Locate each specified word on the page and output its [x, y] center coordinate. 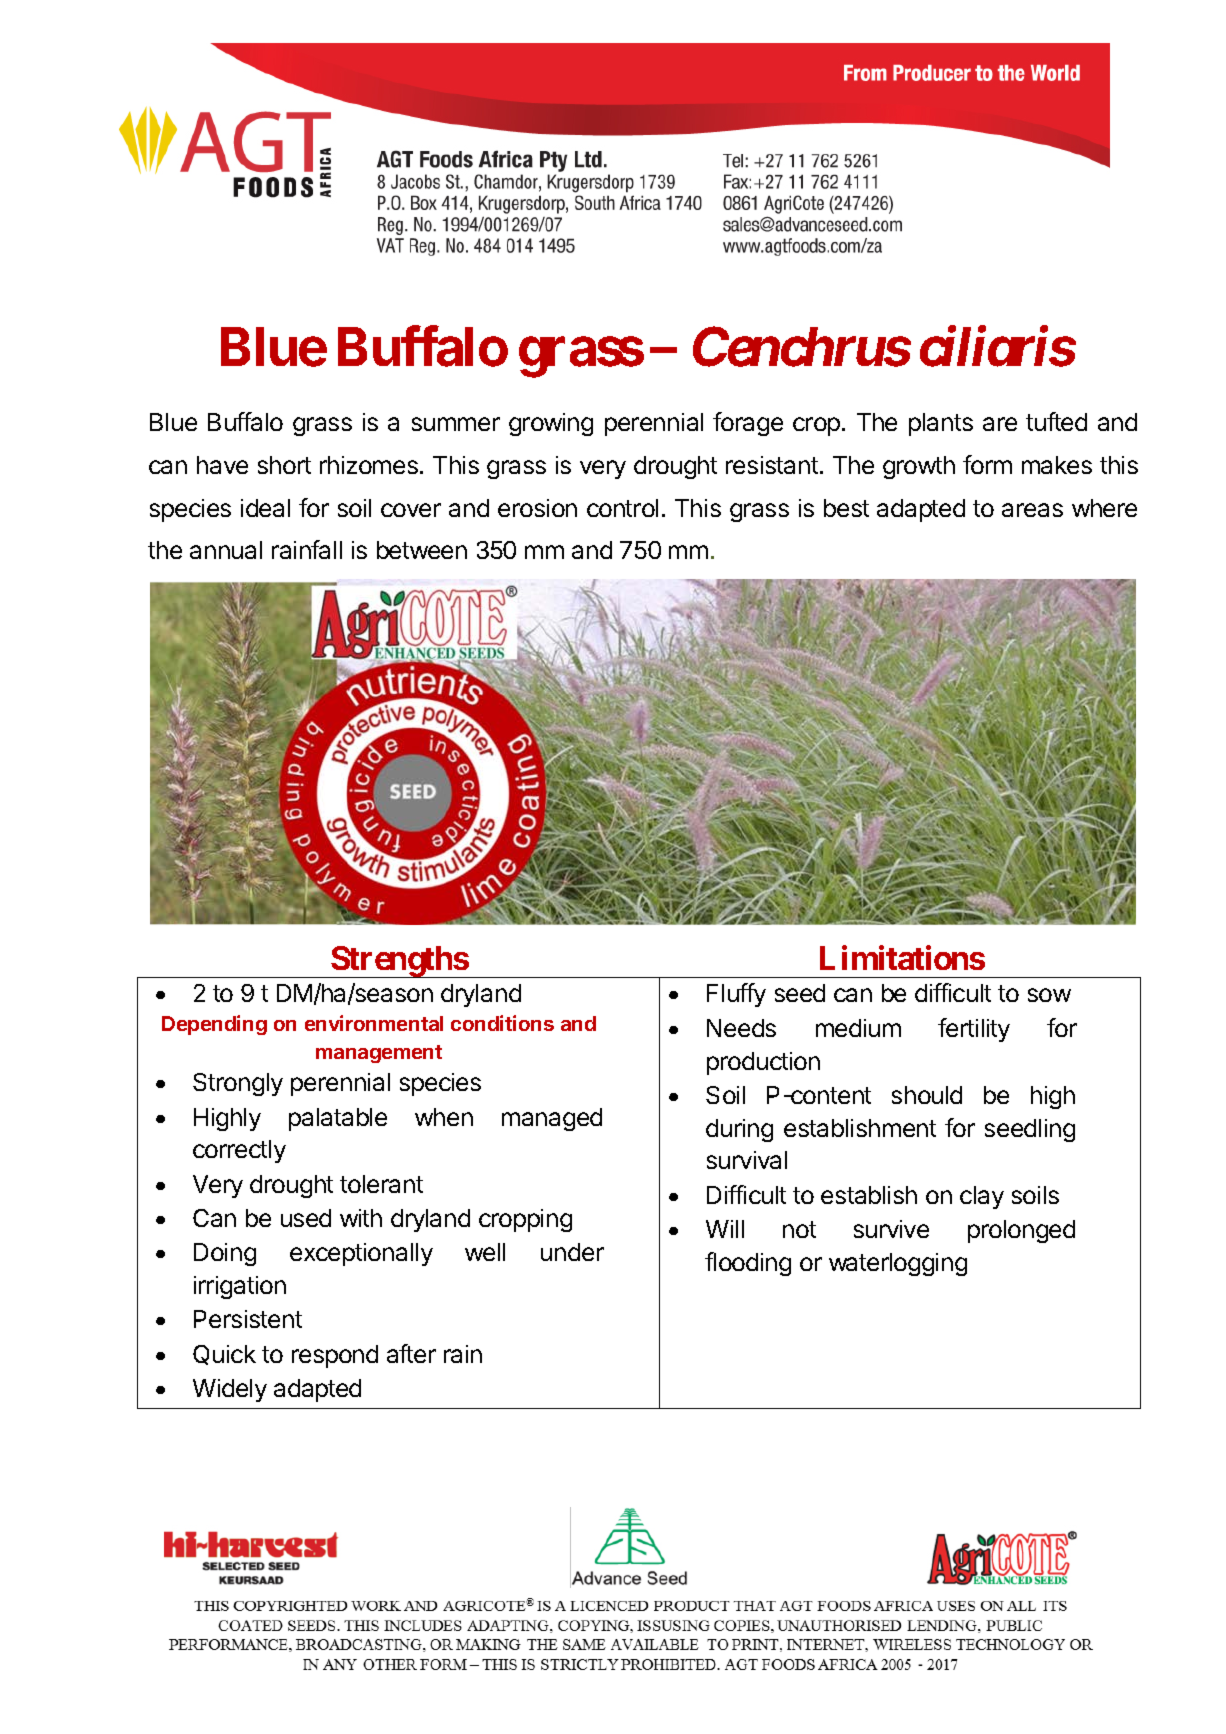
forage [748, 424]
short [284, 465]
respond [335, 1356]
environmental [374, 1023]
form [987, 464]
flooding [748, 1264]
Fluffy [736, 995]
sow [1049, 995]
